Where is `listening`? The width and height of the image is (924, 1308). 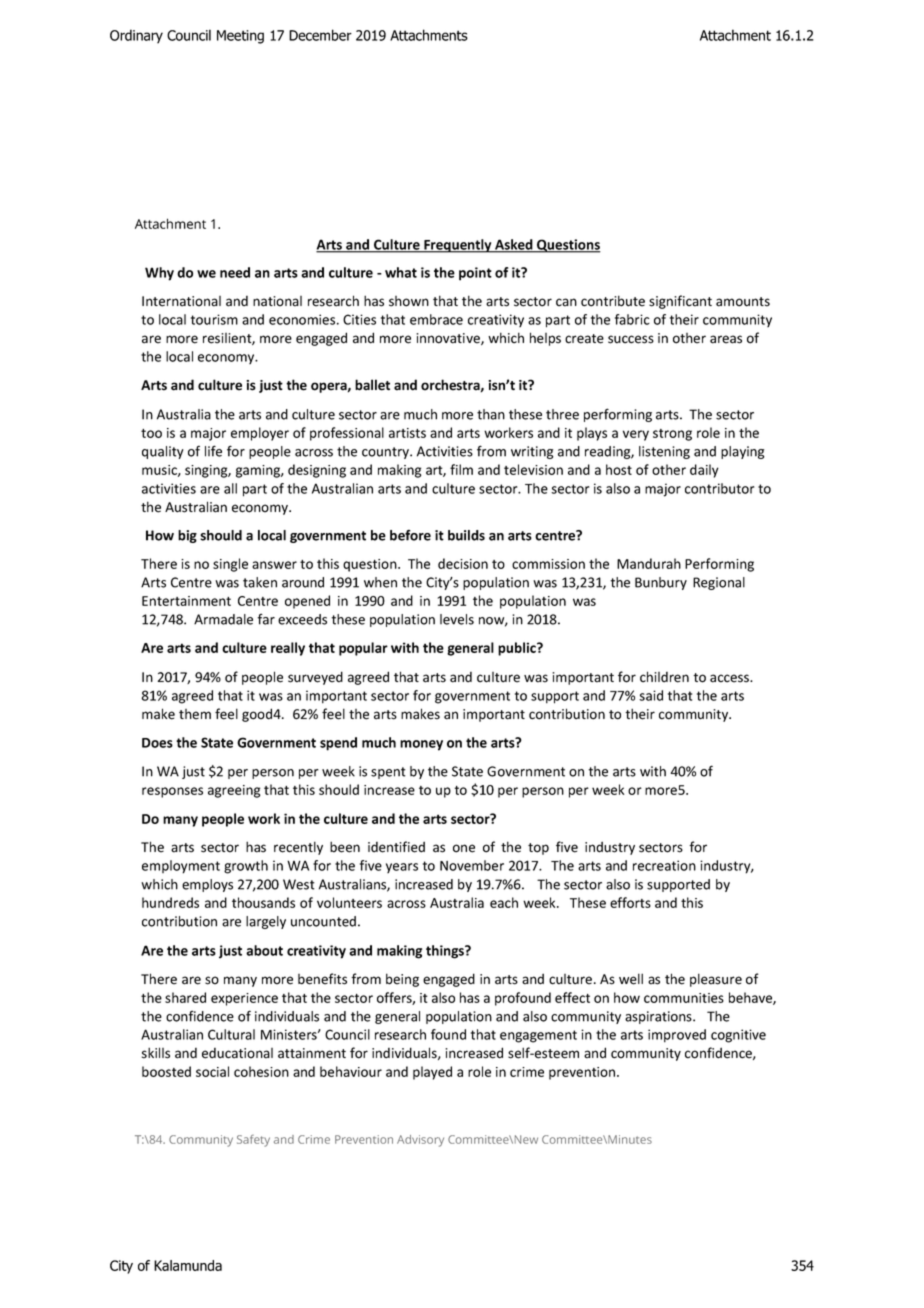
listening is located at coordinates (664, 452).
